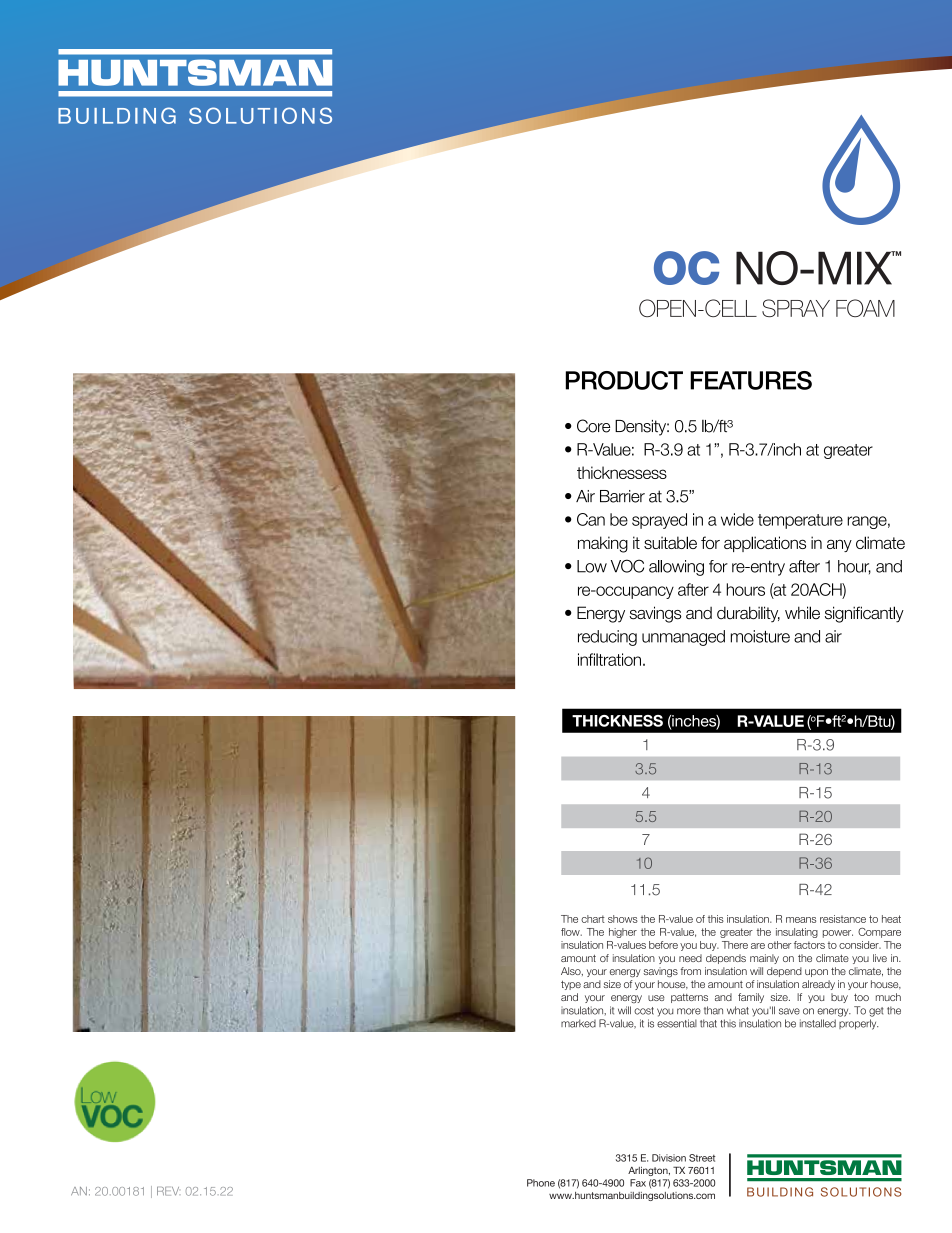 The width and height of the image is (952, 1233). I want to click on Core, so click(593, 426).
